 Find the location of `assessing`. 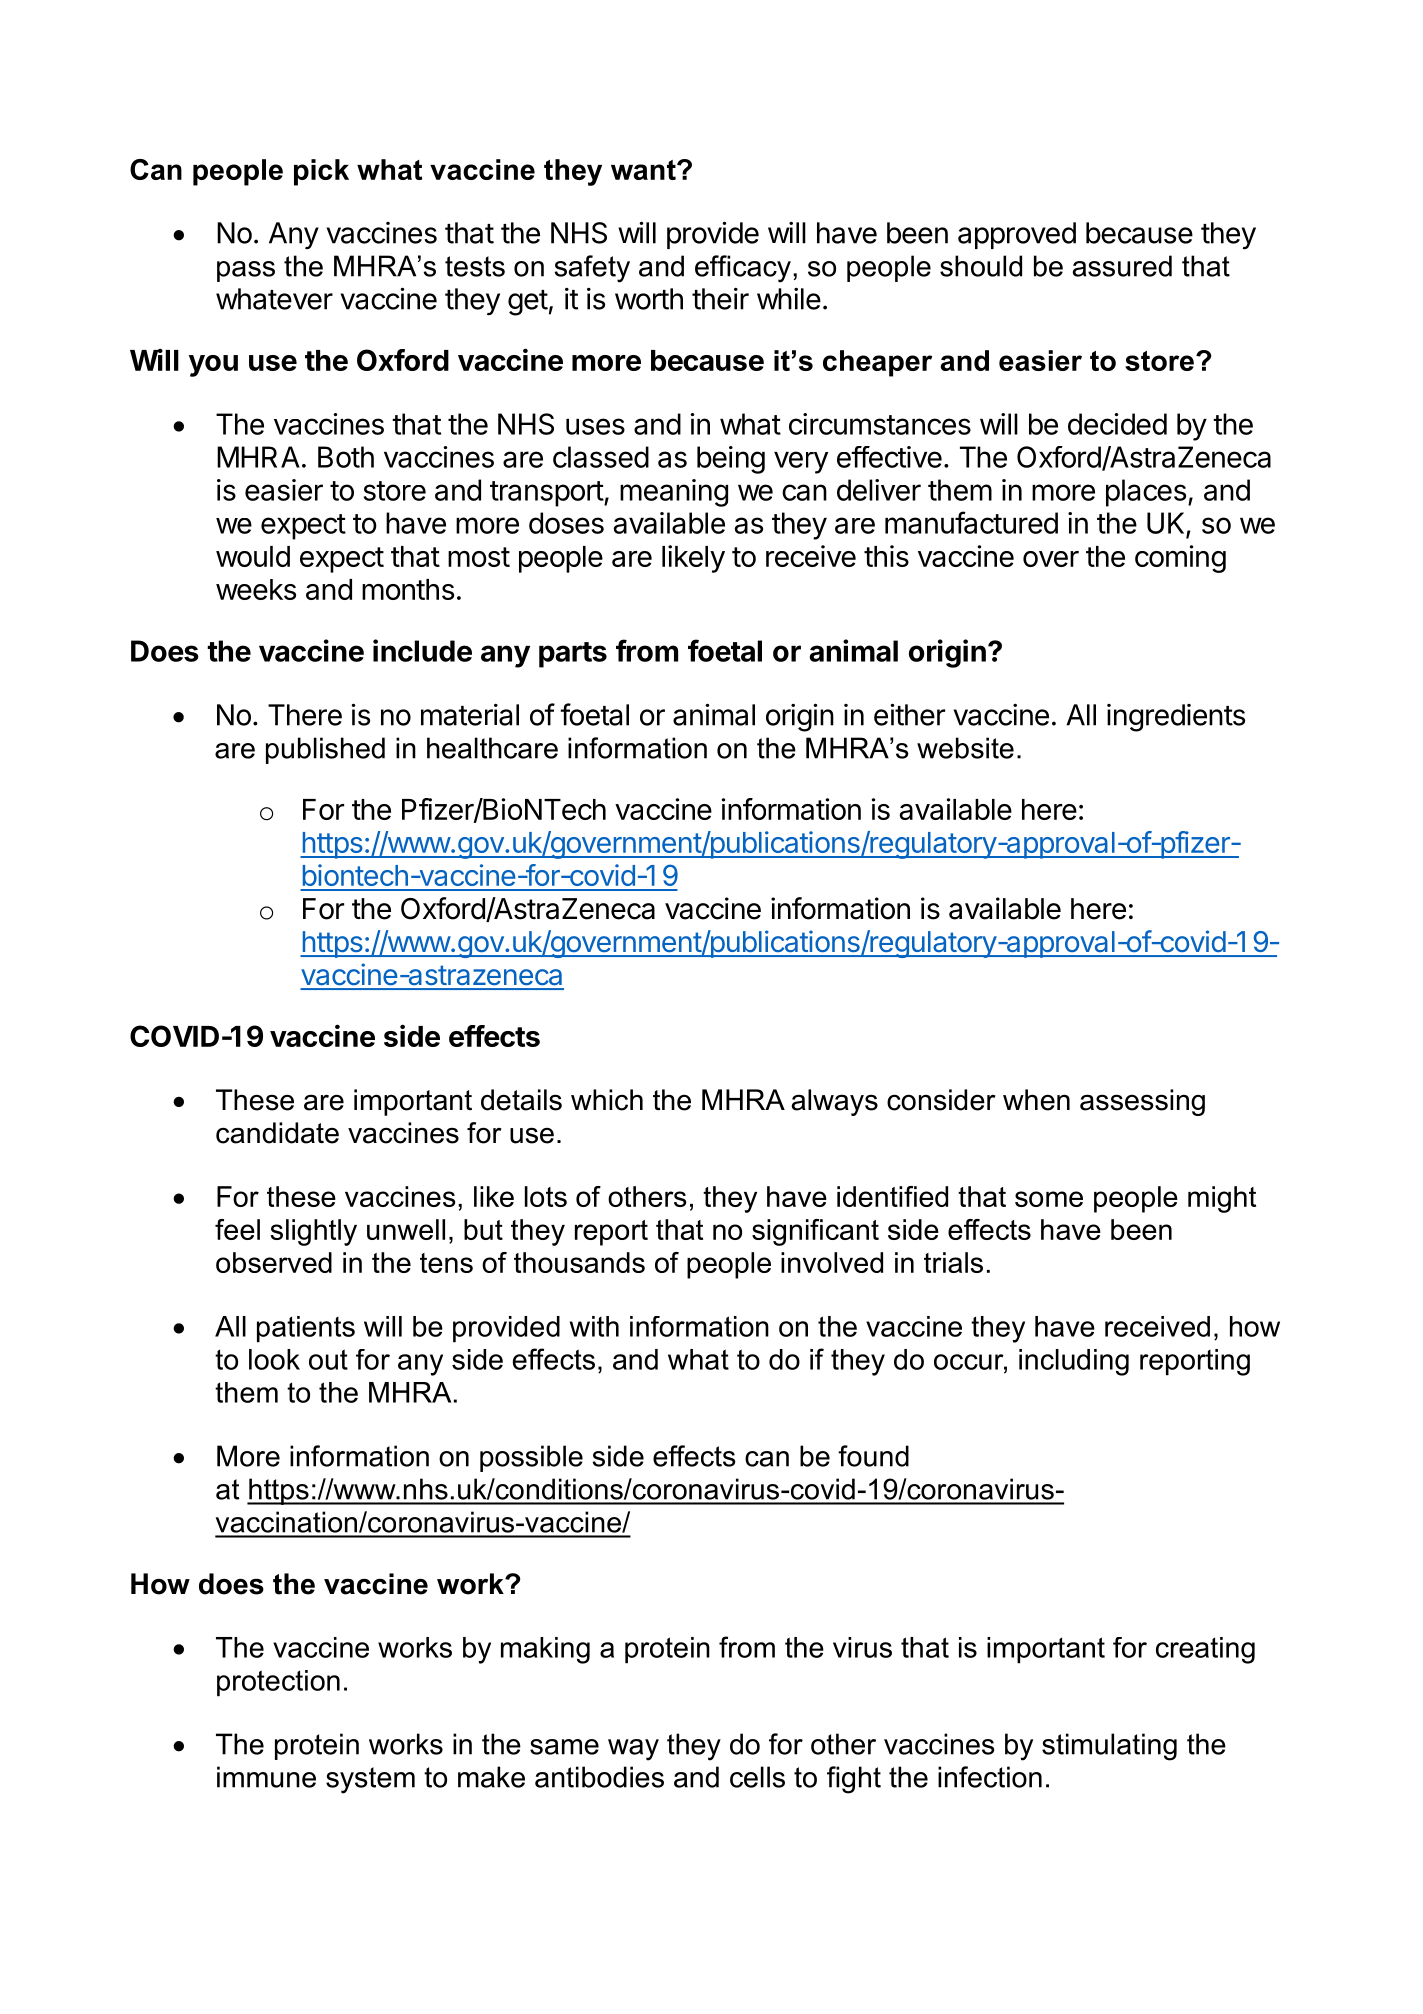

assessing is located at coordinates (1142, 1102).
